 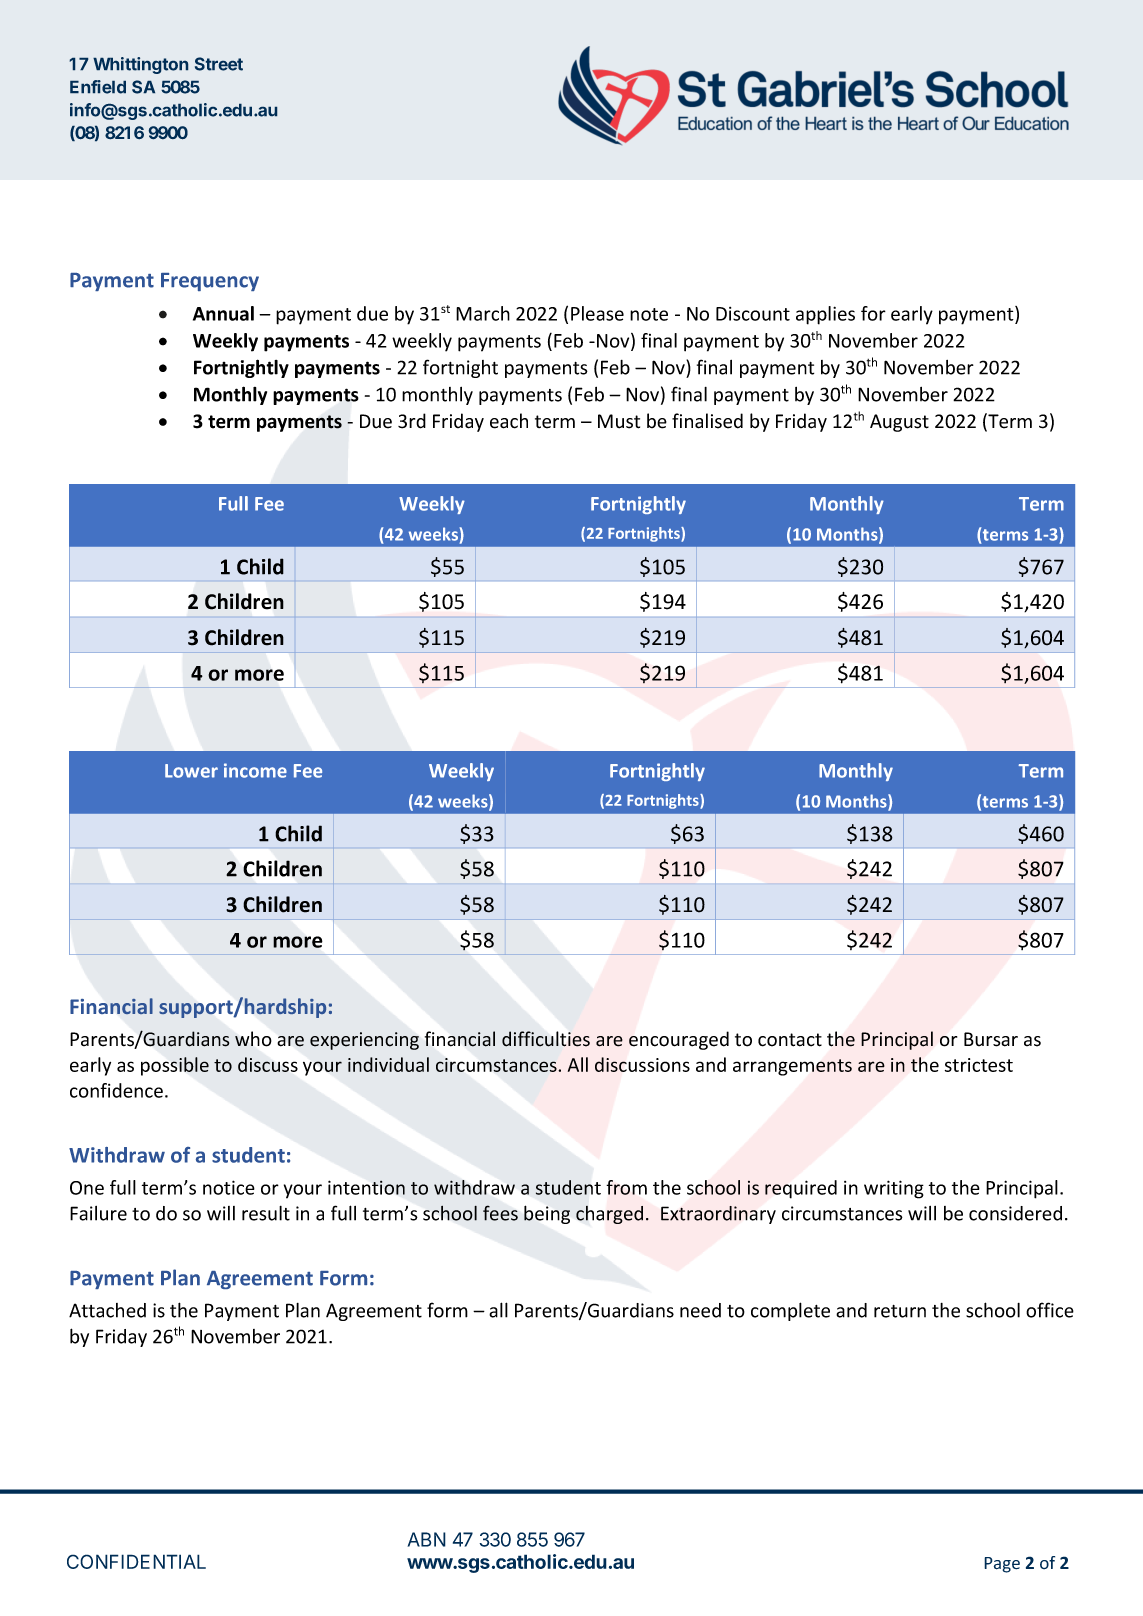 What do you see at coordinates (136, 1561) in the image?
I see `CONFIDENTIAL` at bounding box center [136, 1561].
